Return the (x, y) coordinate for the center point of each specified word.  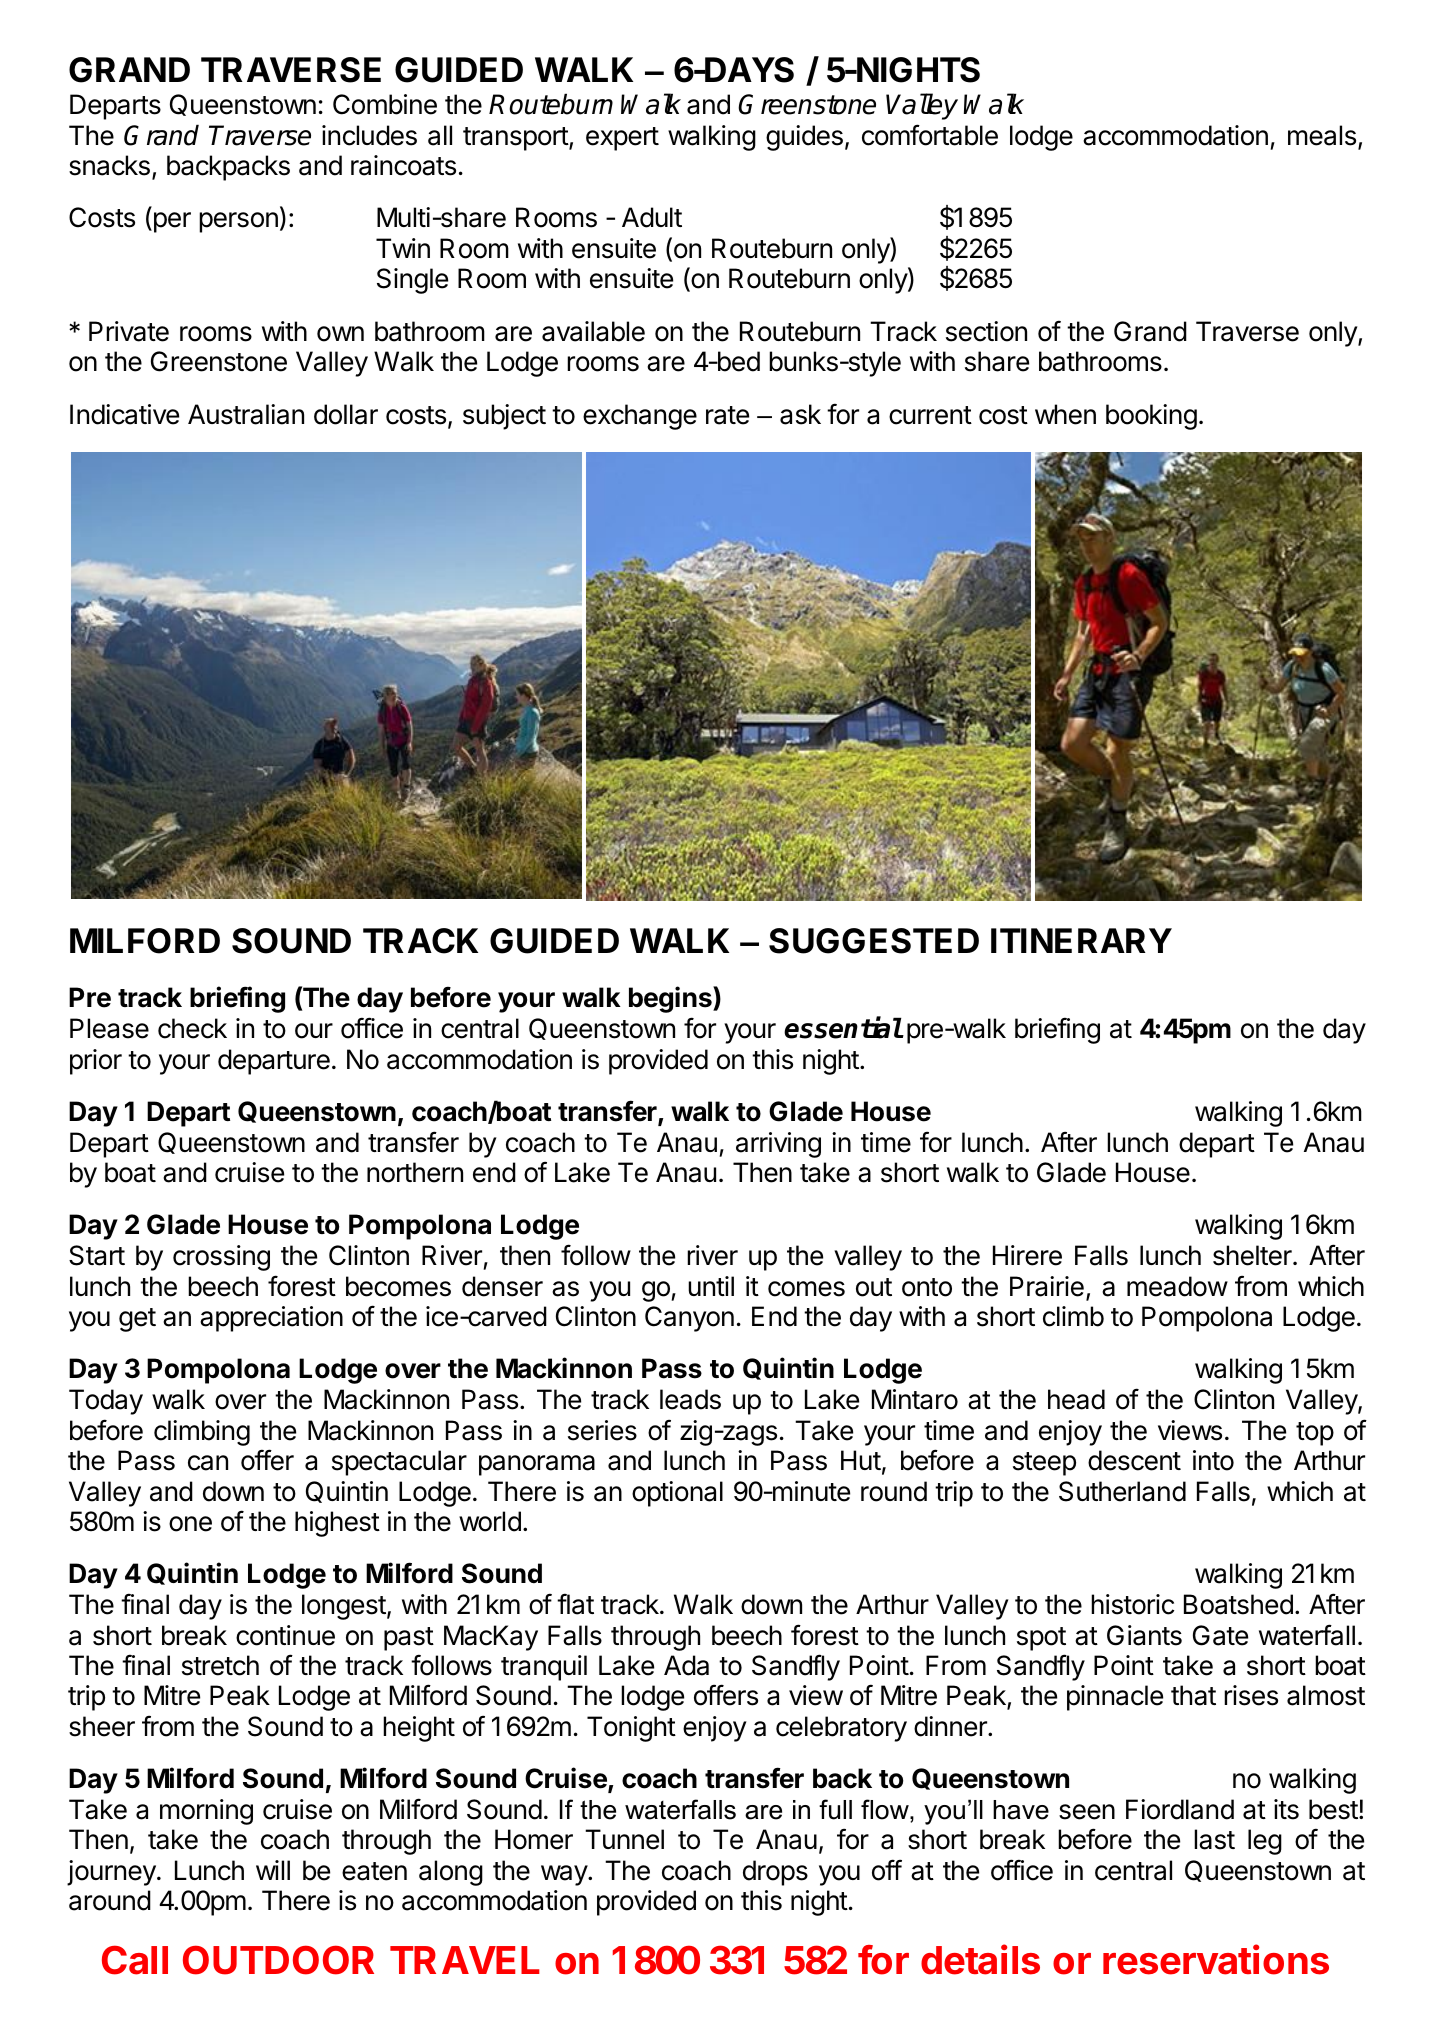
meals (1322, 135)
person (238, 222)
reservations (1216, 1959)
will (273, 1870)
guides (804, 138)
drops (775, 1873)
